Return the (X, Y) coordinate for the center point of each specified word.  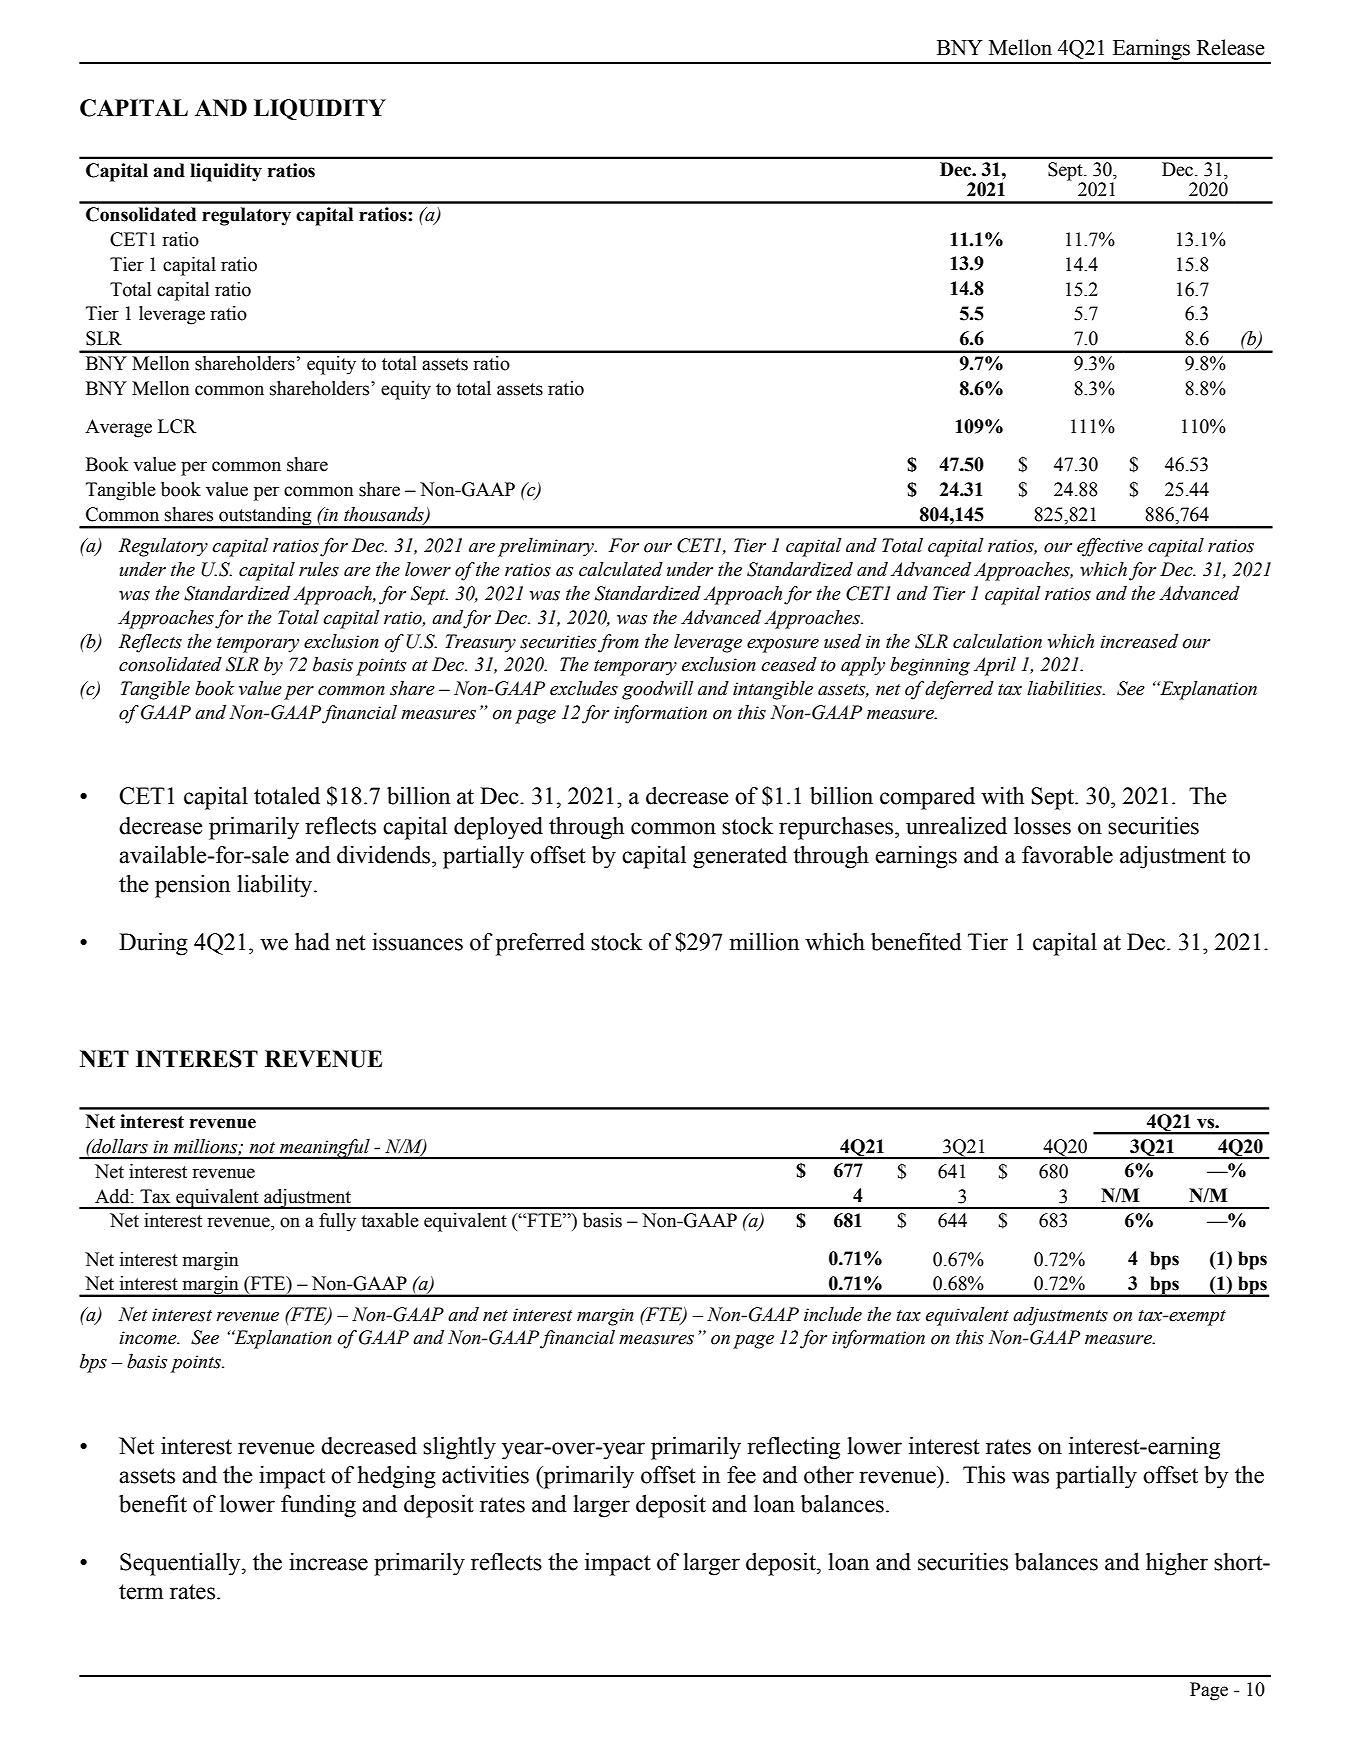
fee (741, 1475)
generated (740, 857)
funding (318, 1506)
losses (1042, 826)
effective (1110, 547)
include (833, 1314)
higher (1177, 1564)
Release (1231, 47)
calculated (621, 569)
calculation (997, 641)
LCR (177, 426)
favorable (1067, 855)
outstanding (265, 517)
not (262, 1148)
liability (276, 886)
